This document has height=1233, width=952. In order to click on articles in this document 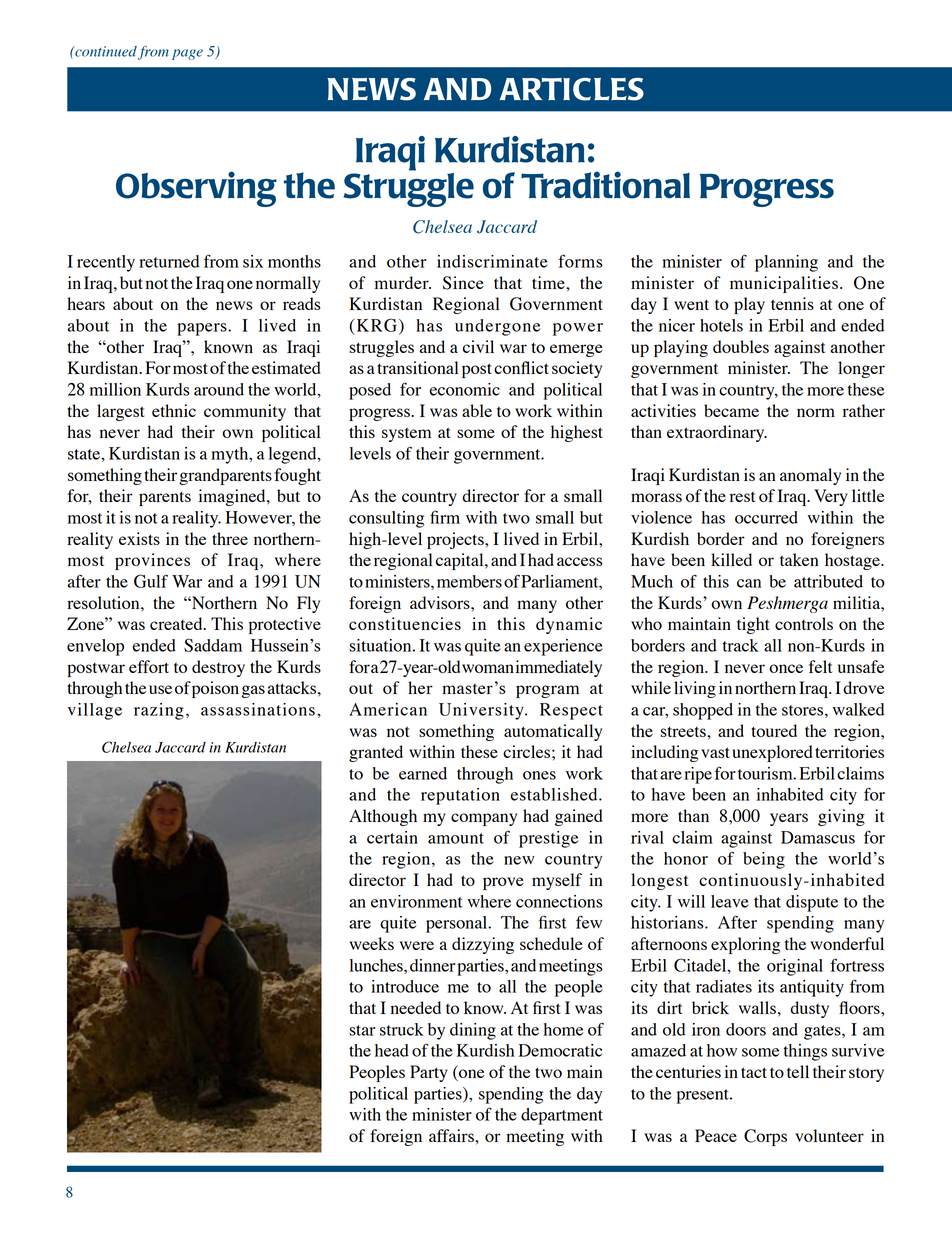, I will do `click(572, 89)`.
